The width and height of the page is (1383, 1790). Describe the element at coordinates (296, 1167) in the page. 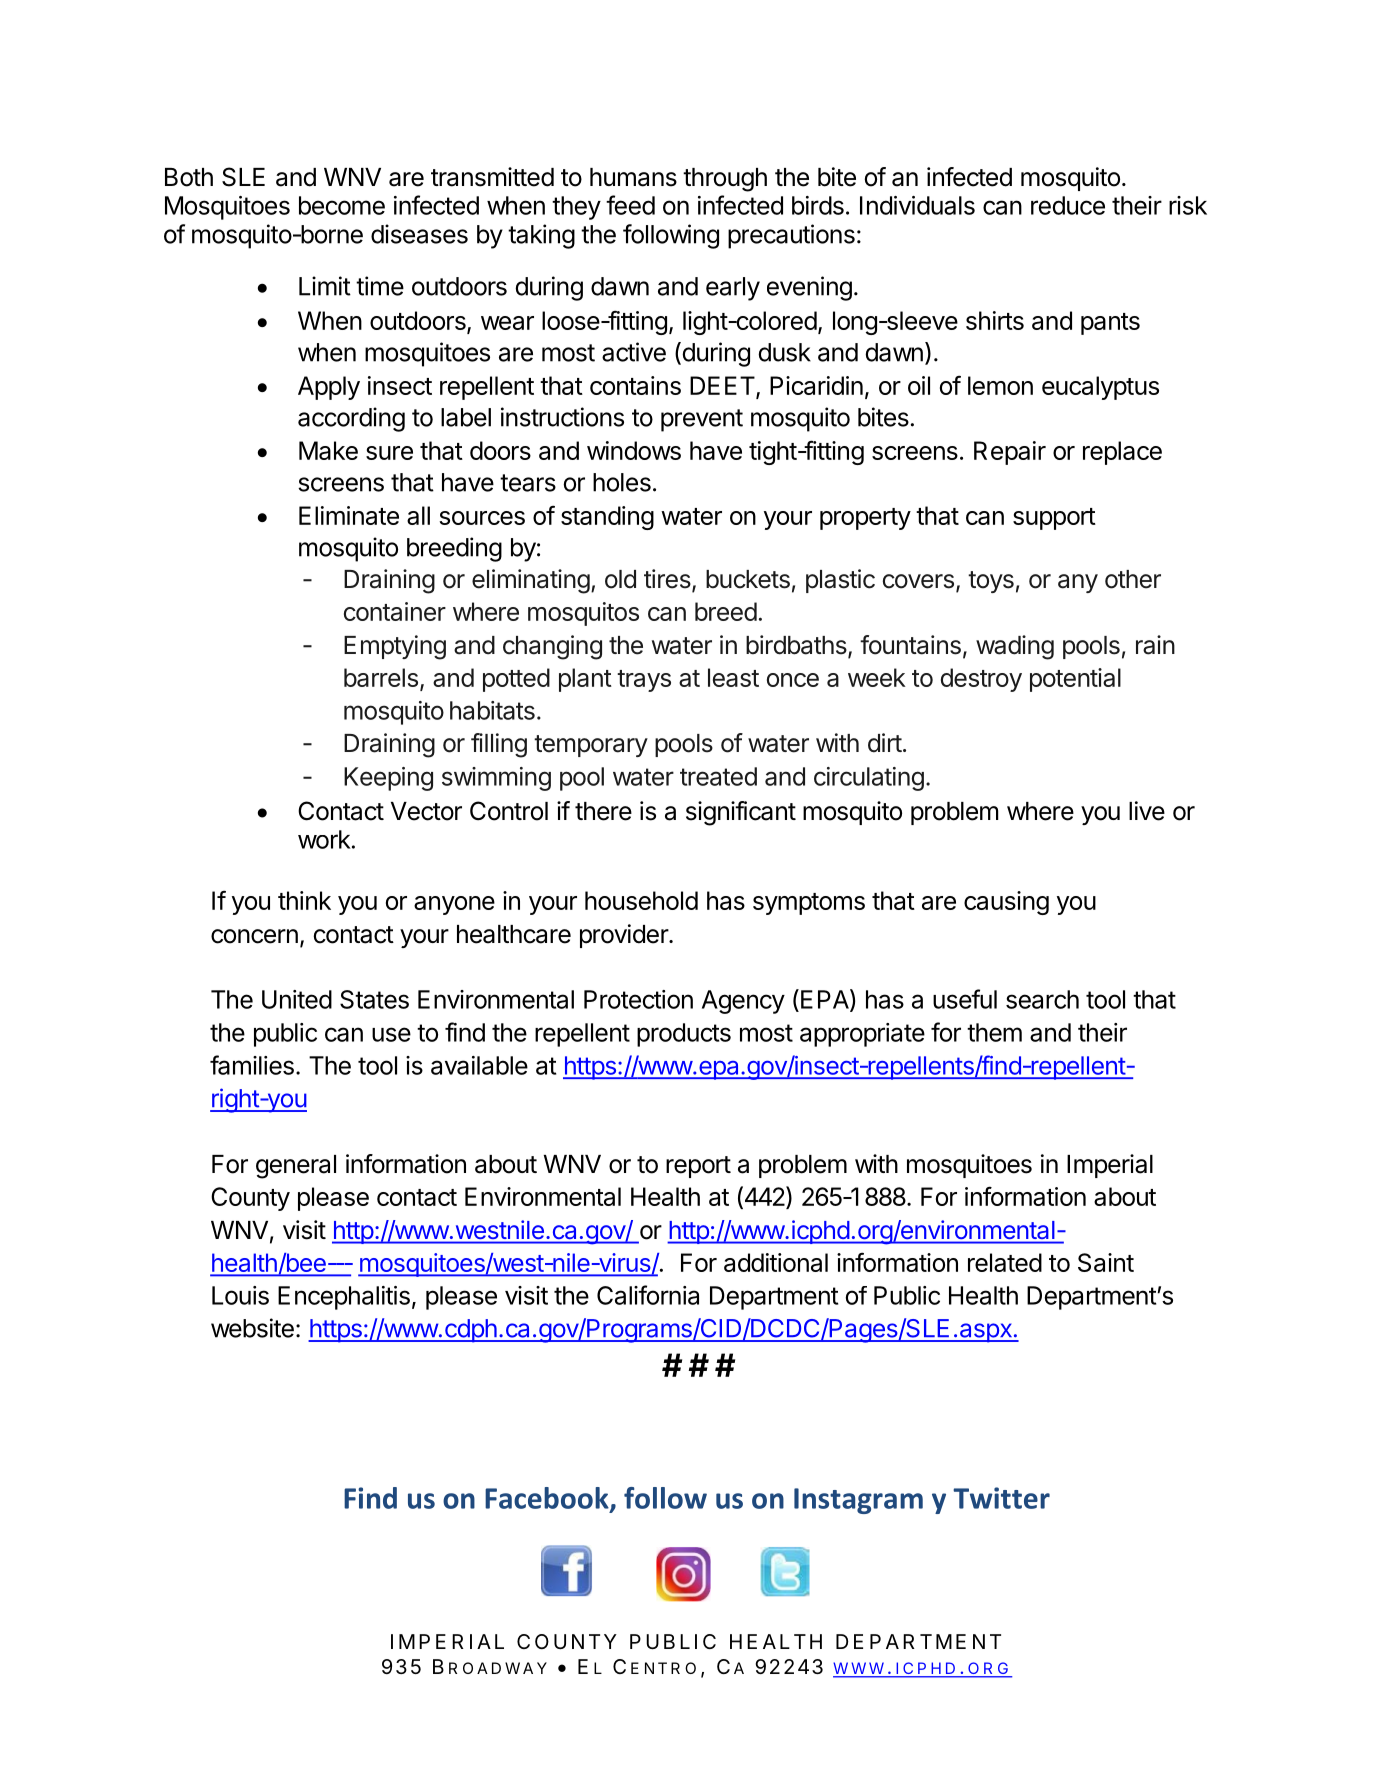

I see `general` at that location.
